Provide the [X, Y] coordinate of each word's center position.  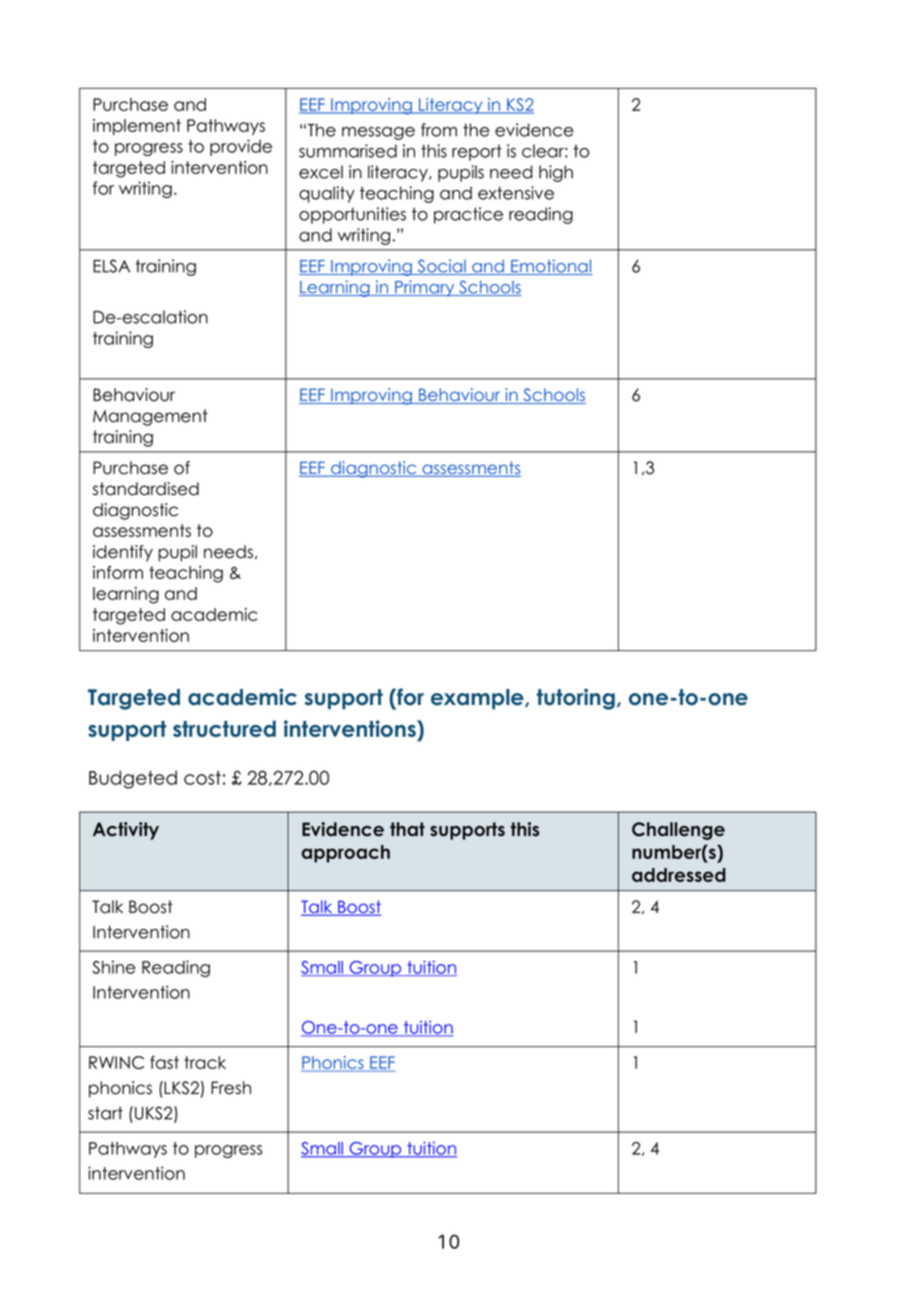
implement [137, 127]
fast [164, 1062]
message [378, 133]
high [556, 173]
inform [118, 572]
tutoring [576, 699]
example [478, 699]
